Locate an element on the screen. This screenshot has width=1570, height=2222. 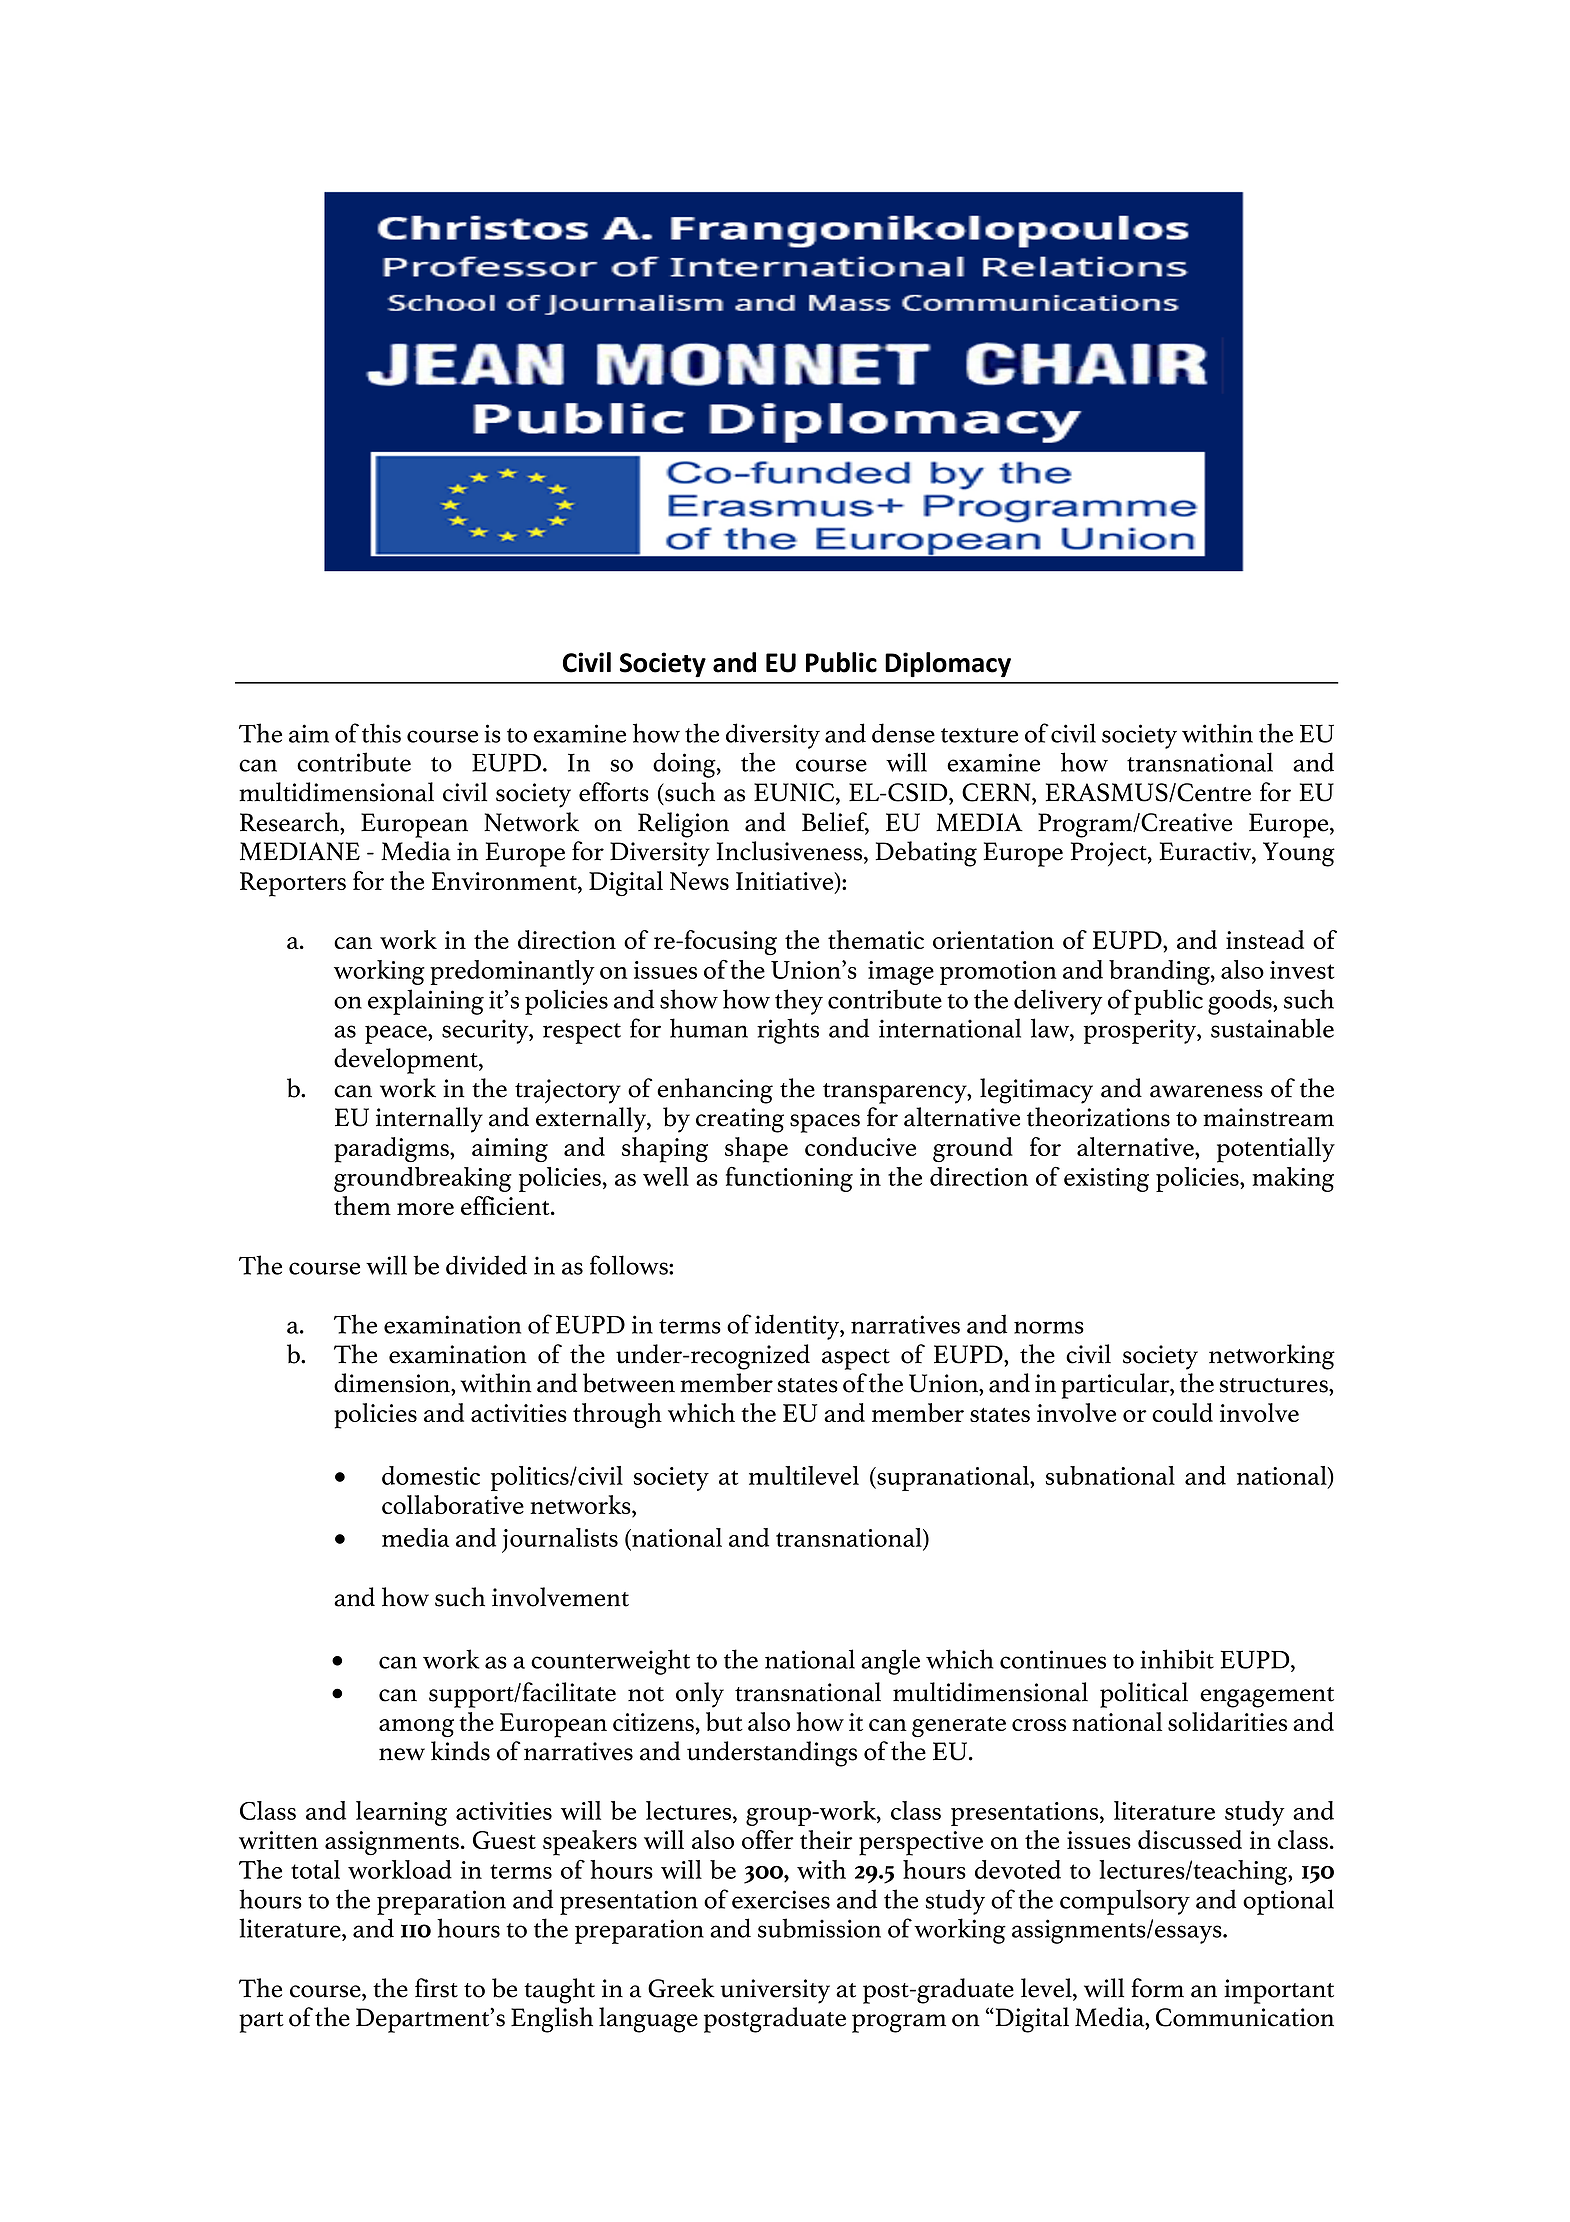
goods is located at coordinates (1241, 1002).
